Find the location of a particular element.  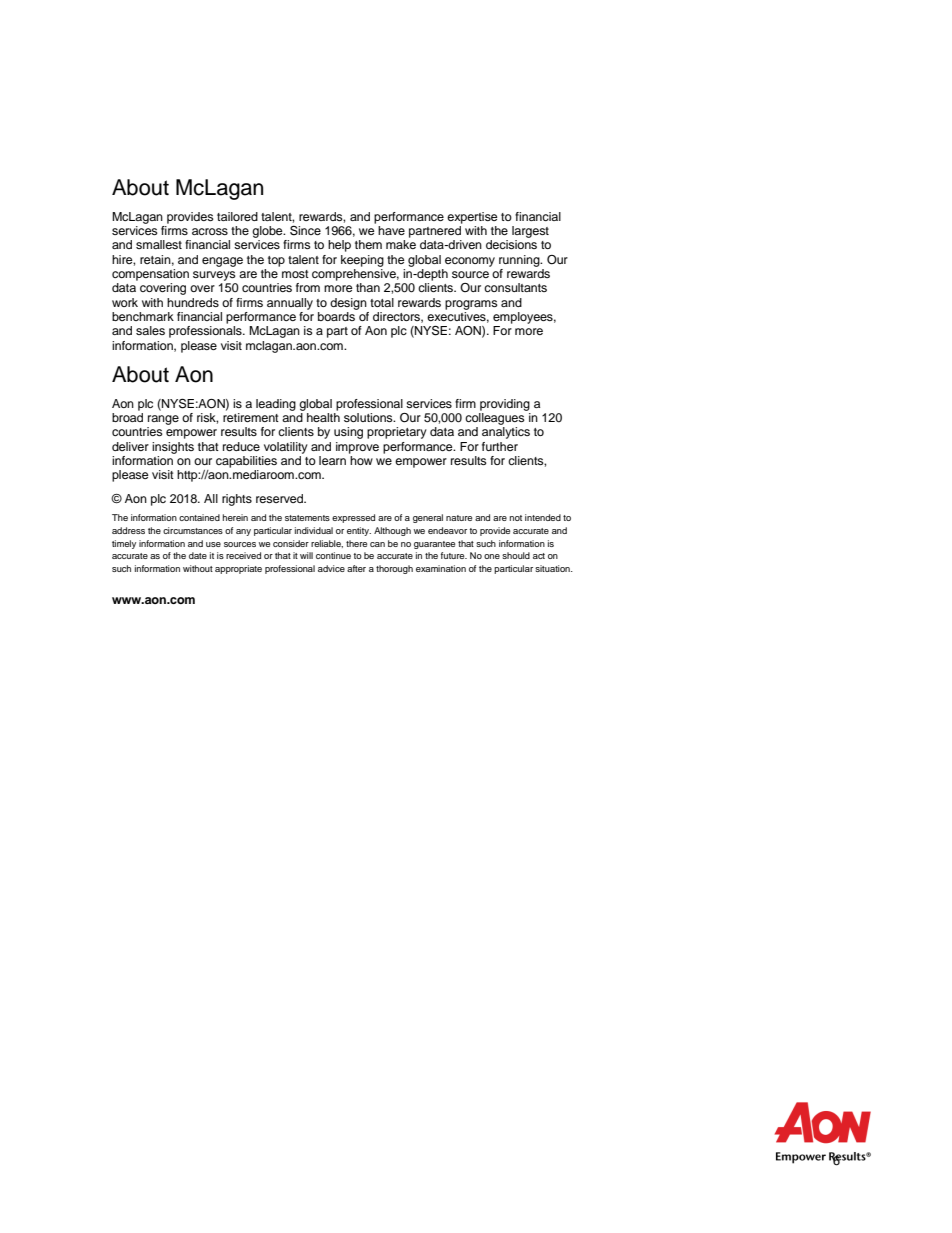

one is located at coordinates (492, 556).
